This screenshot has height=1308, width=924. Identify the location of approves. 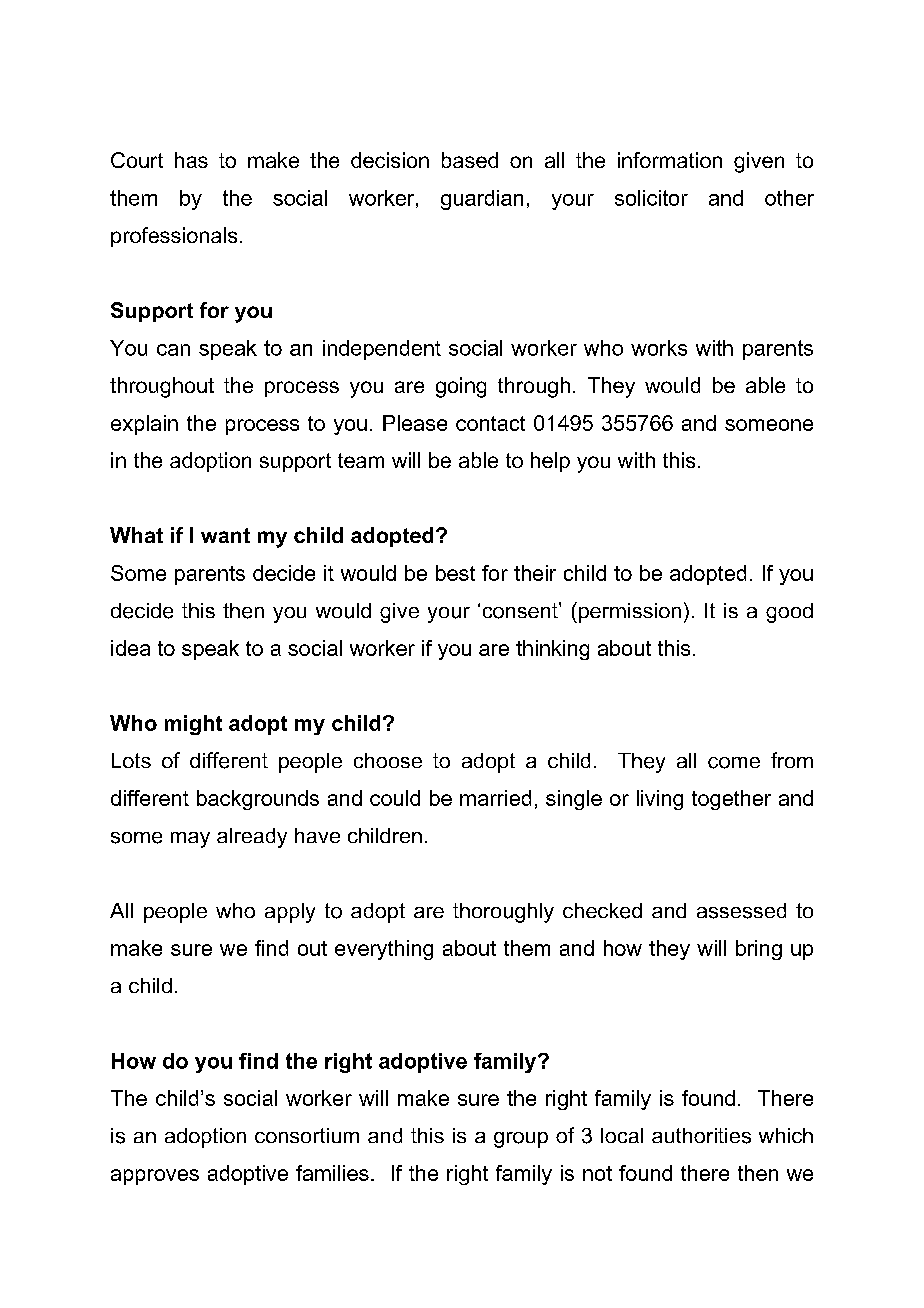
(155, 1177).
